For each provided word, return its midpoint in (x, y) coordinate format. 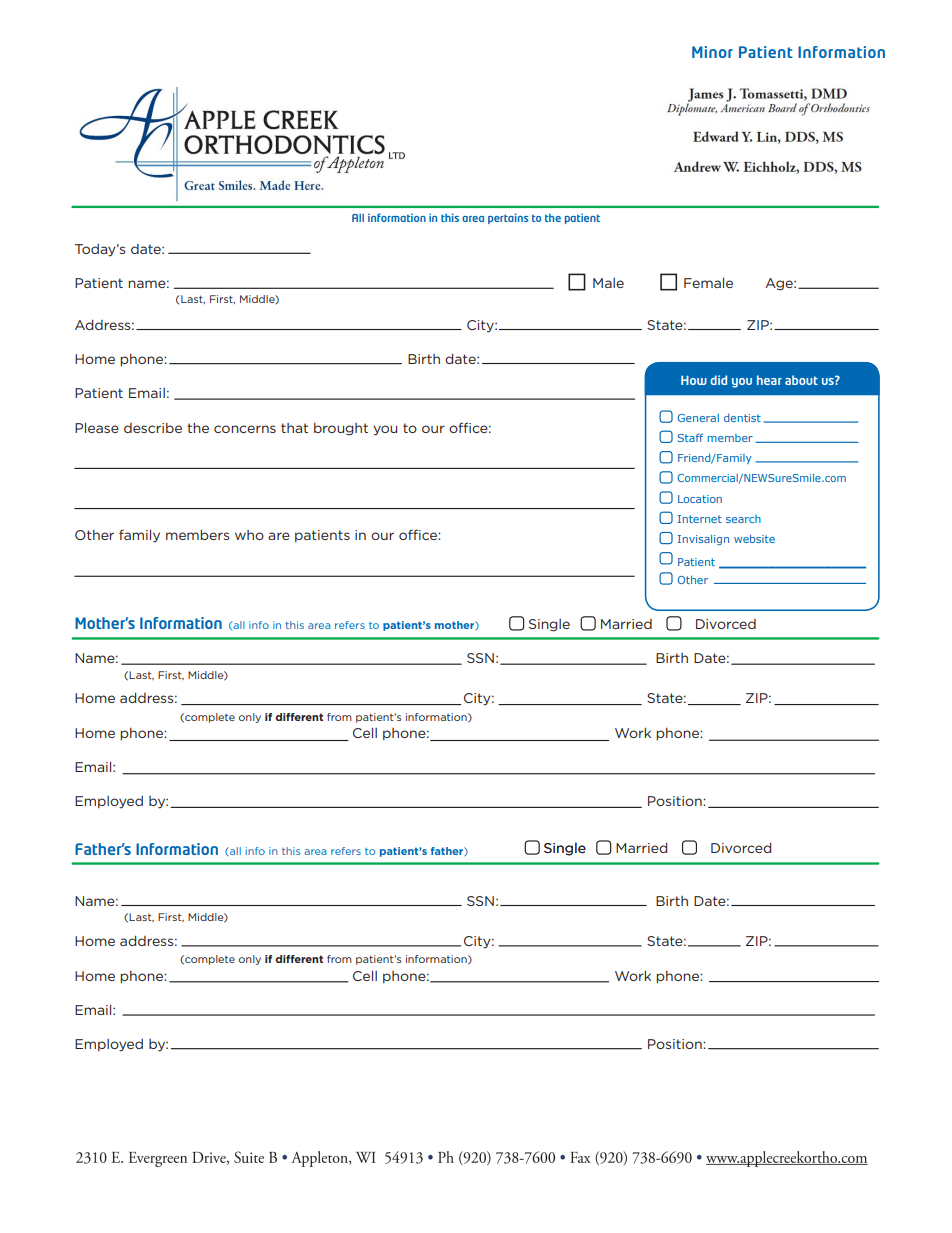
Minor (712, 52)
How (694, 380)
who (249, 535)
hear (769, 380)
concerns (245, 429)
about (801, 380)
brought (341, 429)
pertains (508, 218)
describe (153, 428)
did (718, 380)
